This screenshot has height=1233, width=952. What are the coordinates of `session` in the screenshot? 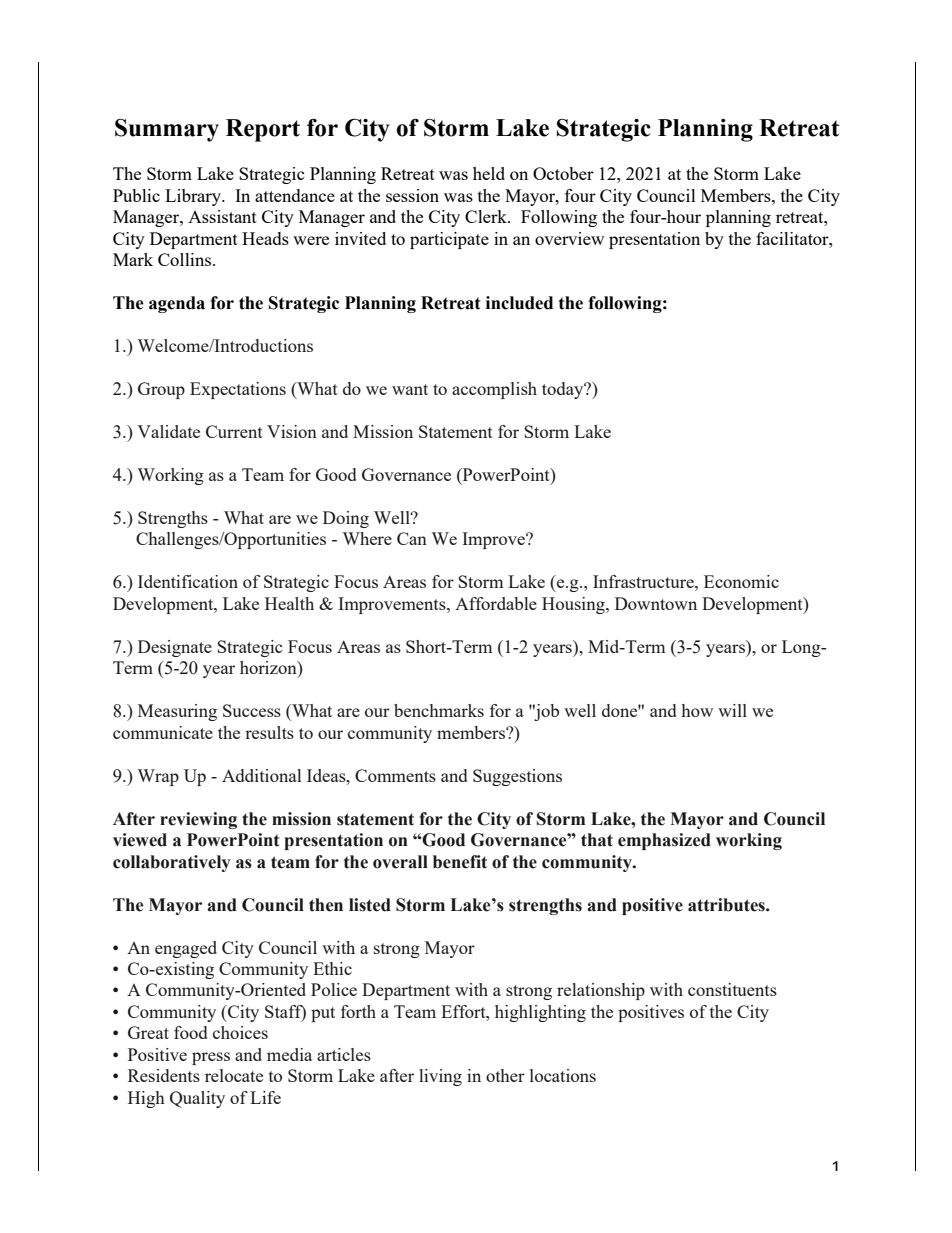 It's located at (412, 195).
